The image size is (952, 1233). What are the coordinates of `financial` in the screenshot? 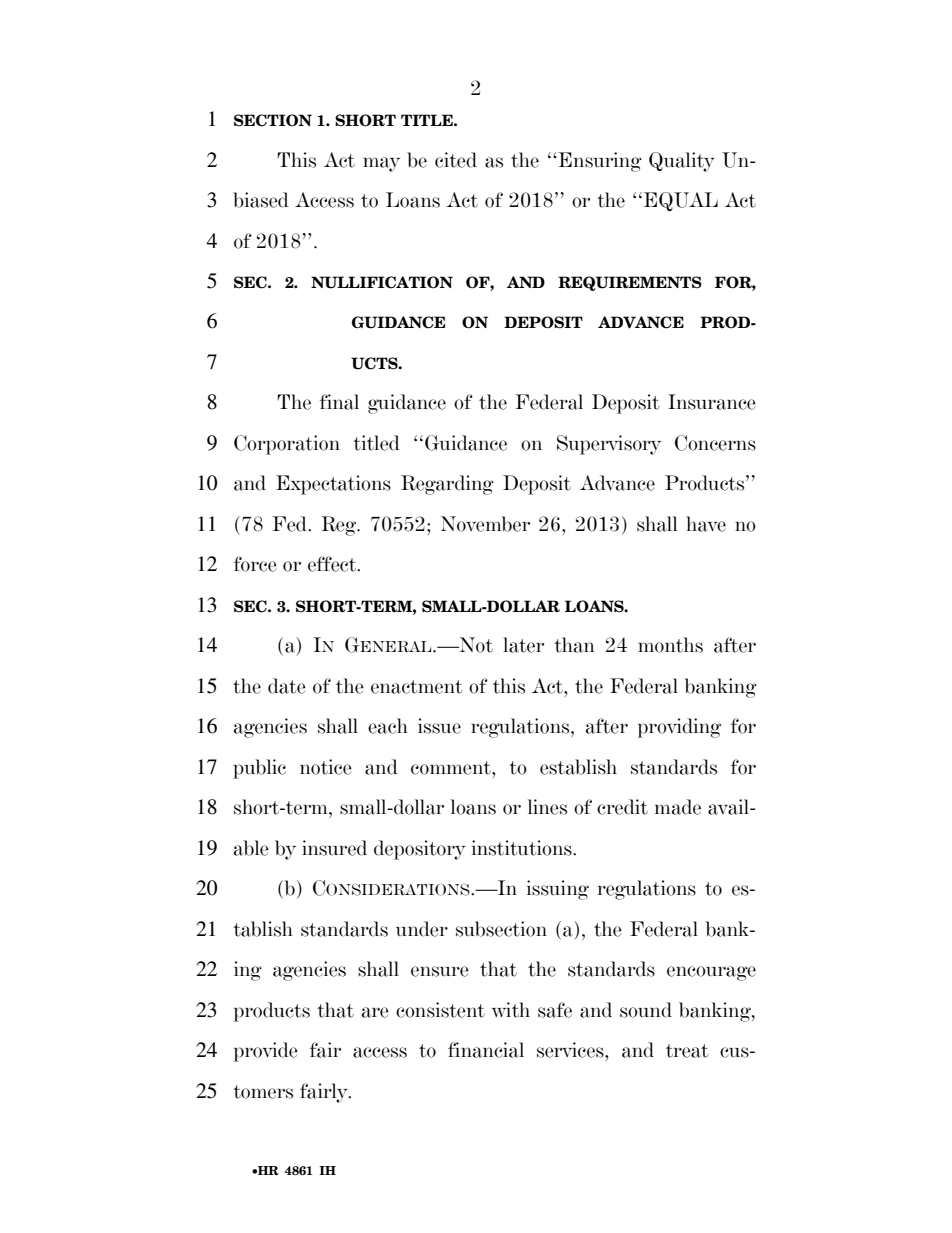 It's located at (486, 1050).
